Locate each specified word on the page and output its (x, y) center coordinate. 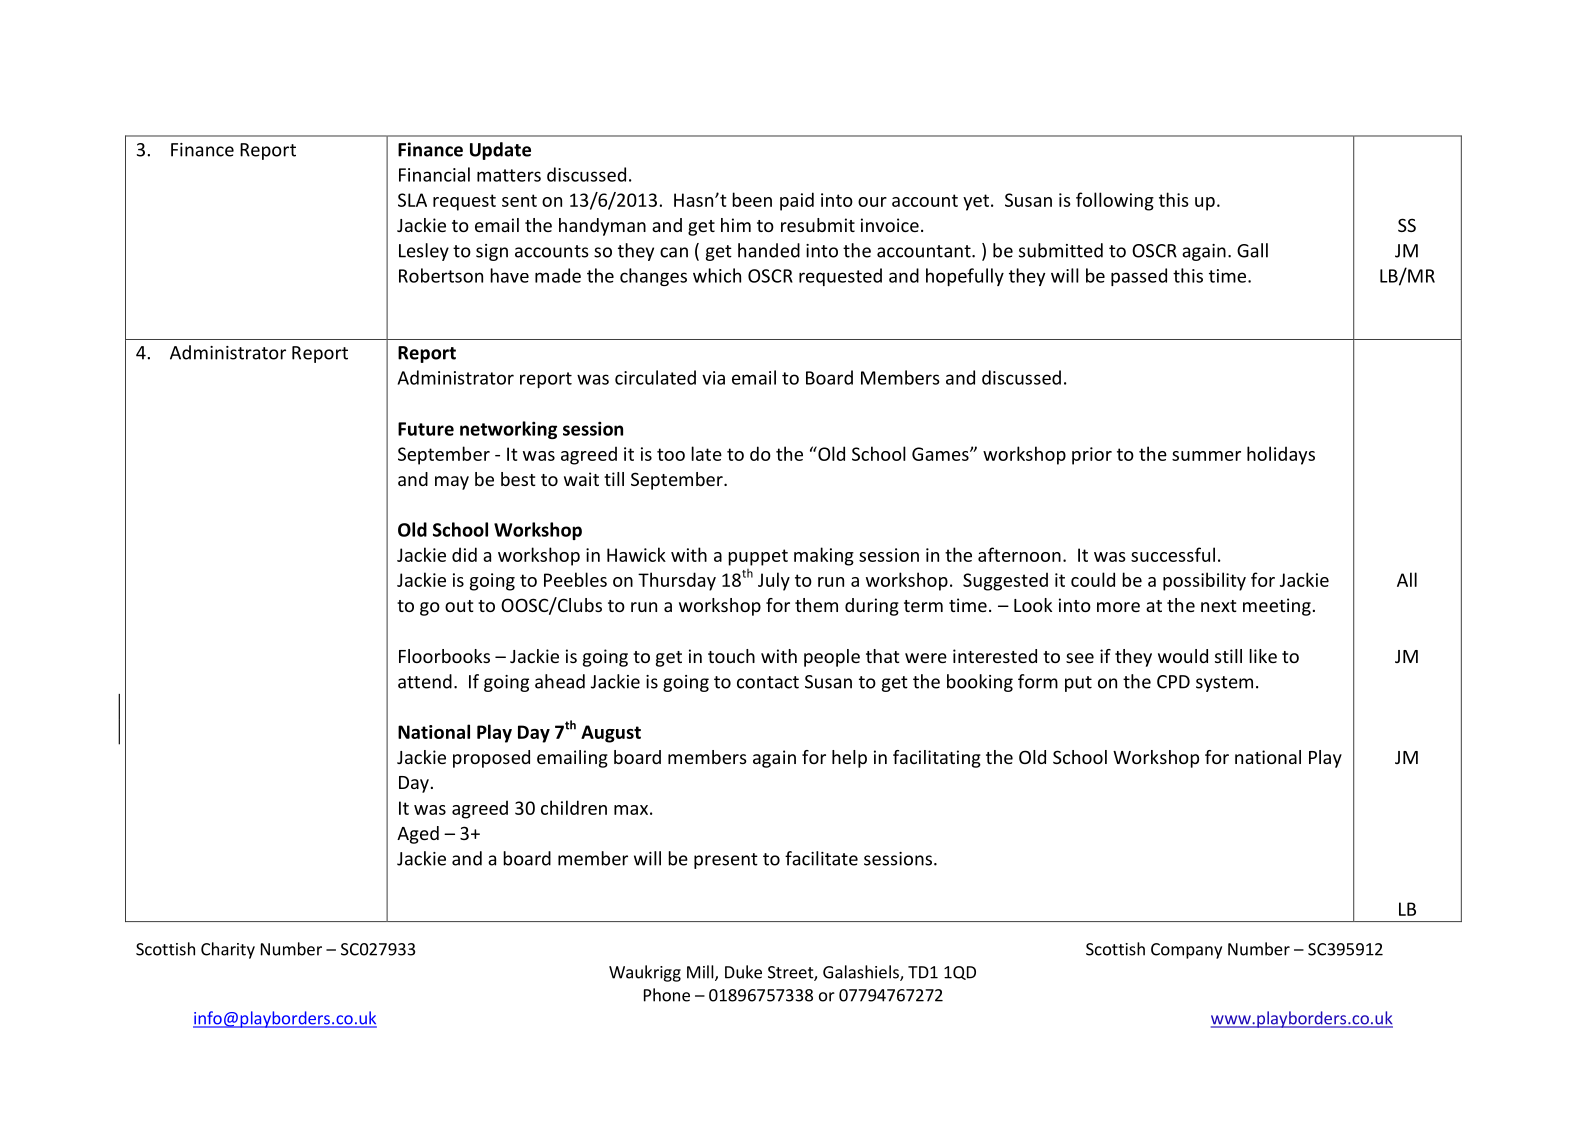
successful (1173, 554)
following (1115, 201)
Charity (228, 950)
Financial (434, 174)
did (464, 554)
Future (426, 429)
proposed (491, 759)
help (849, 759)
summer (1206, 456)
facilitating (937, 759)
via (713, 378)
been (752, 199)
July (774, 581)
